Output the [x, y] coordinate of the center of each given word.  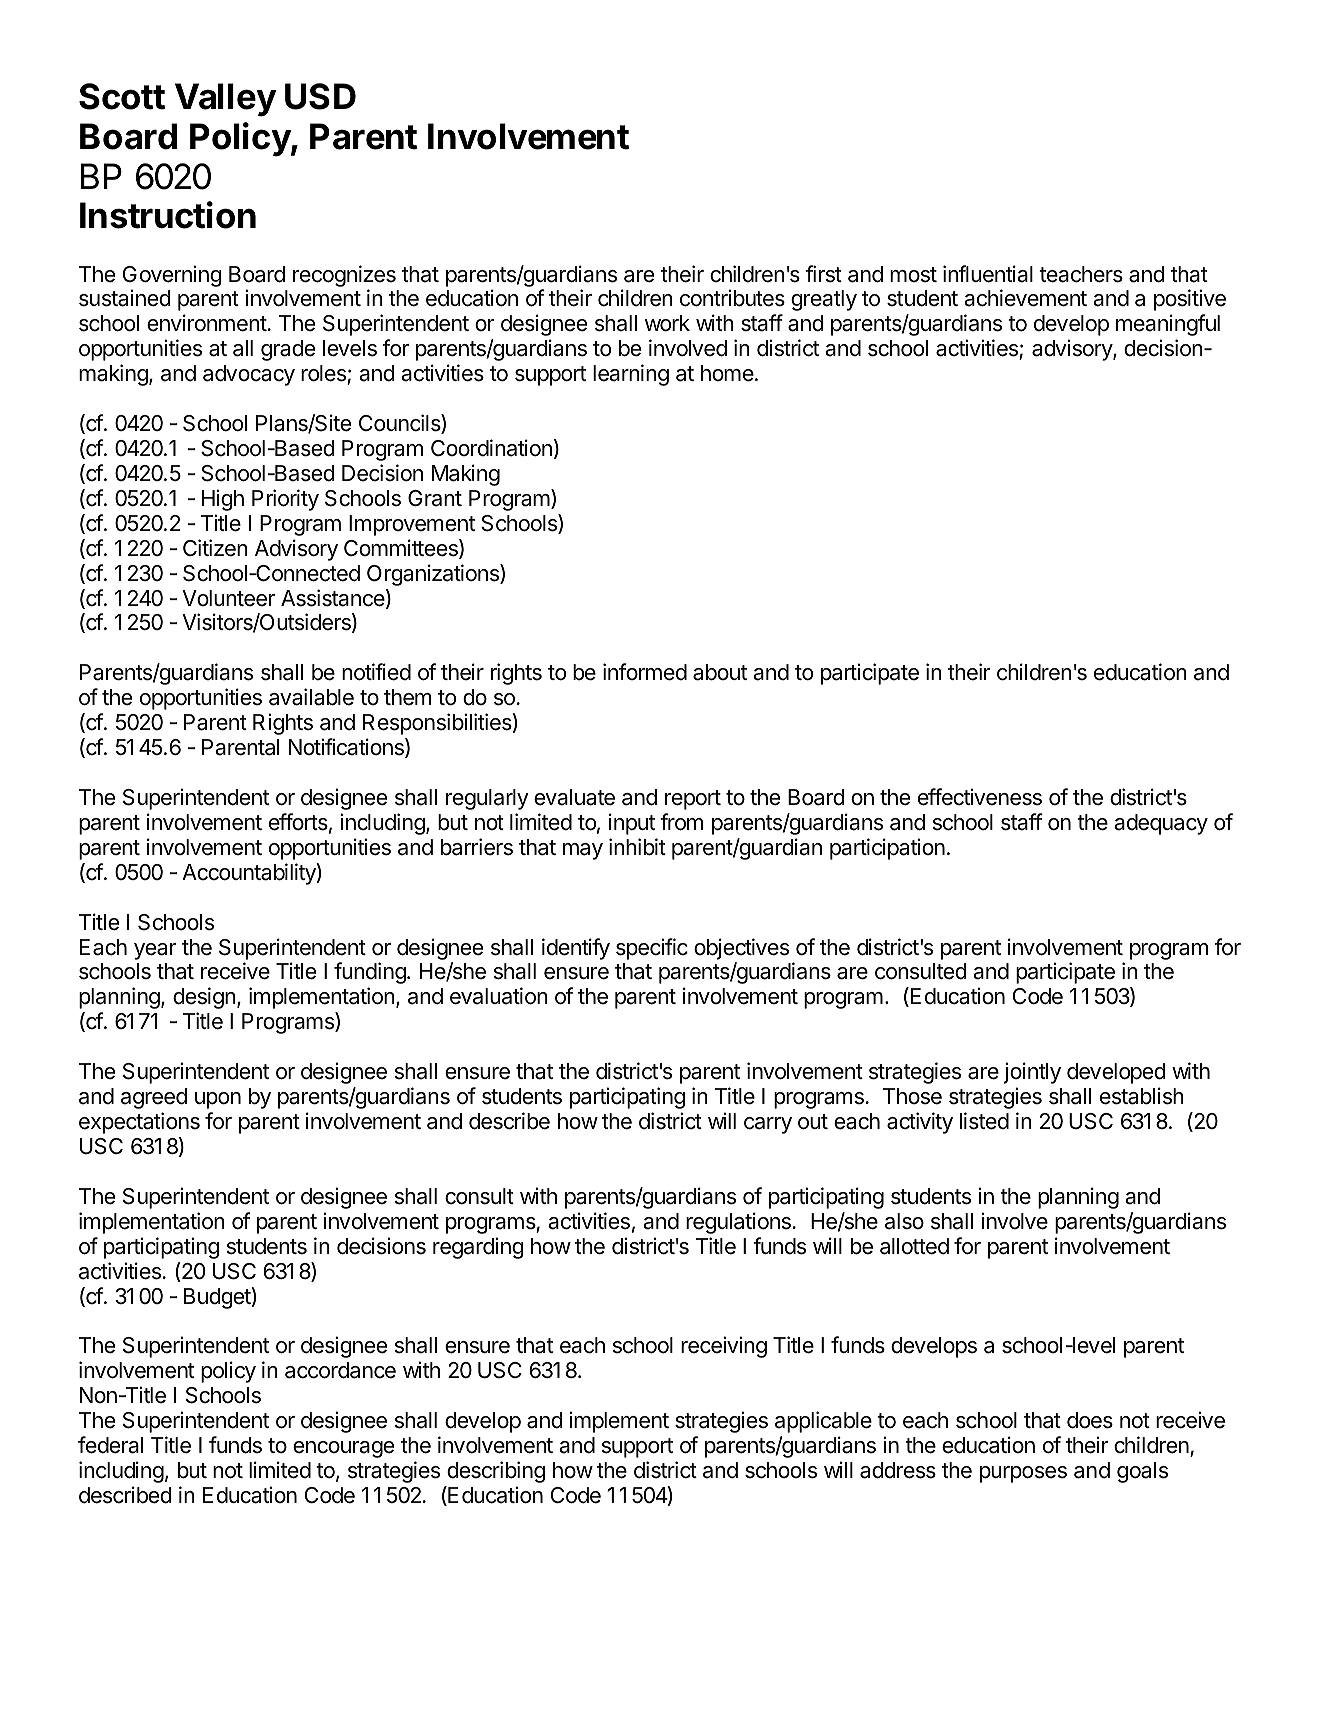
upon [218, 1100]
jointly [1032, 1073]
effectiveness [980, 797]
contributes [732, 298]
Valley [226, 100]
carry [768, 1125]
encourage [343, 1449]
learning [631, 375]
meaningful [1168, 325]
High [223, 500]
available [311, 697]
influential [988, 274]
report [693, 800]
